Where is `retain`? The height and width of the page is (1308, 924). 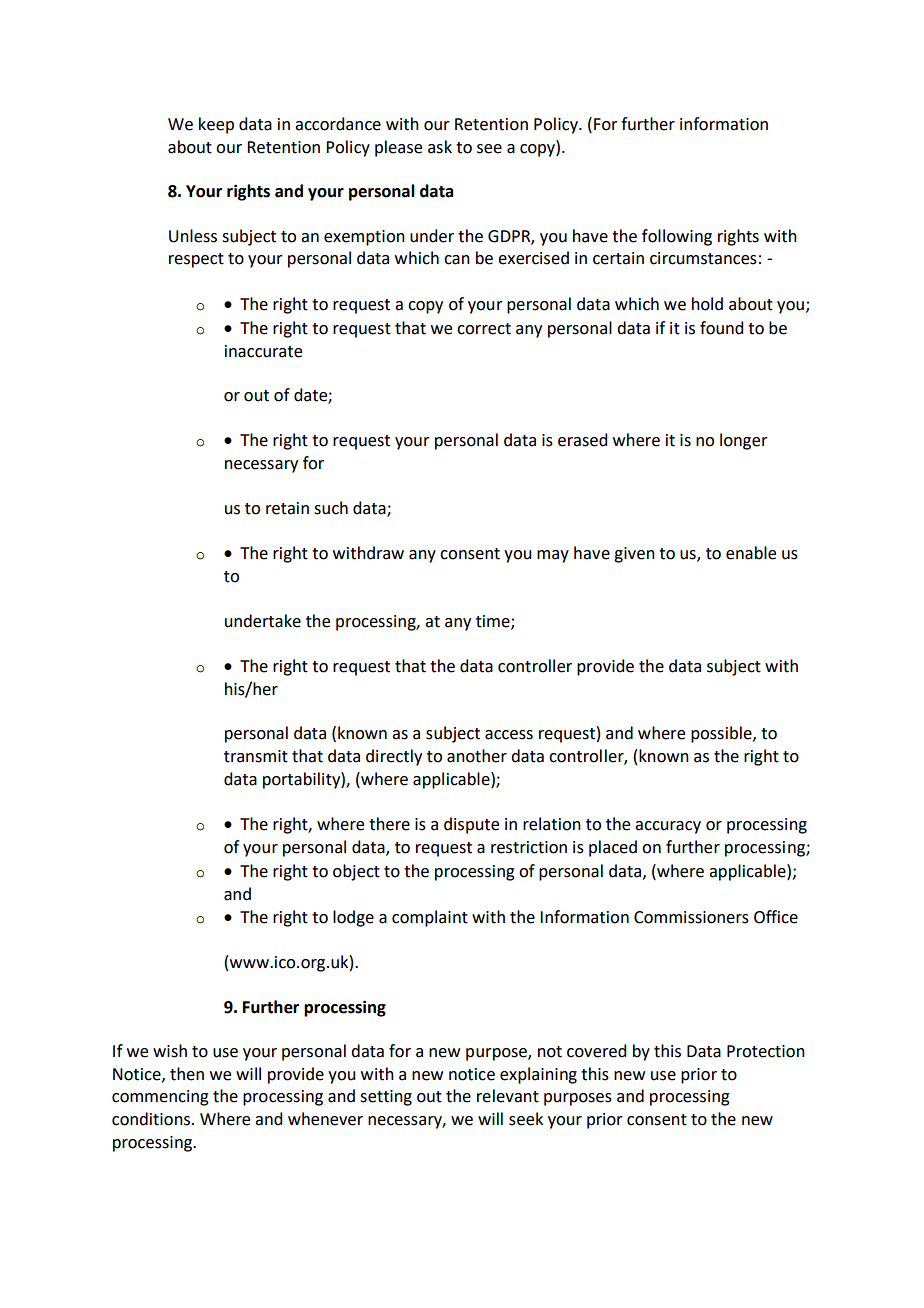 retain is located at coordinates (287, 508).
